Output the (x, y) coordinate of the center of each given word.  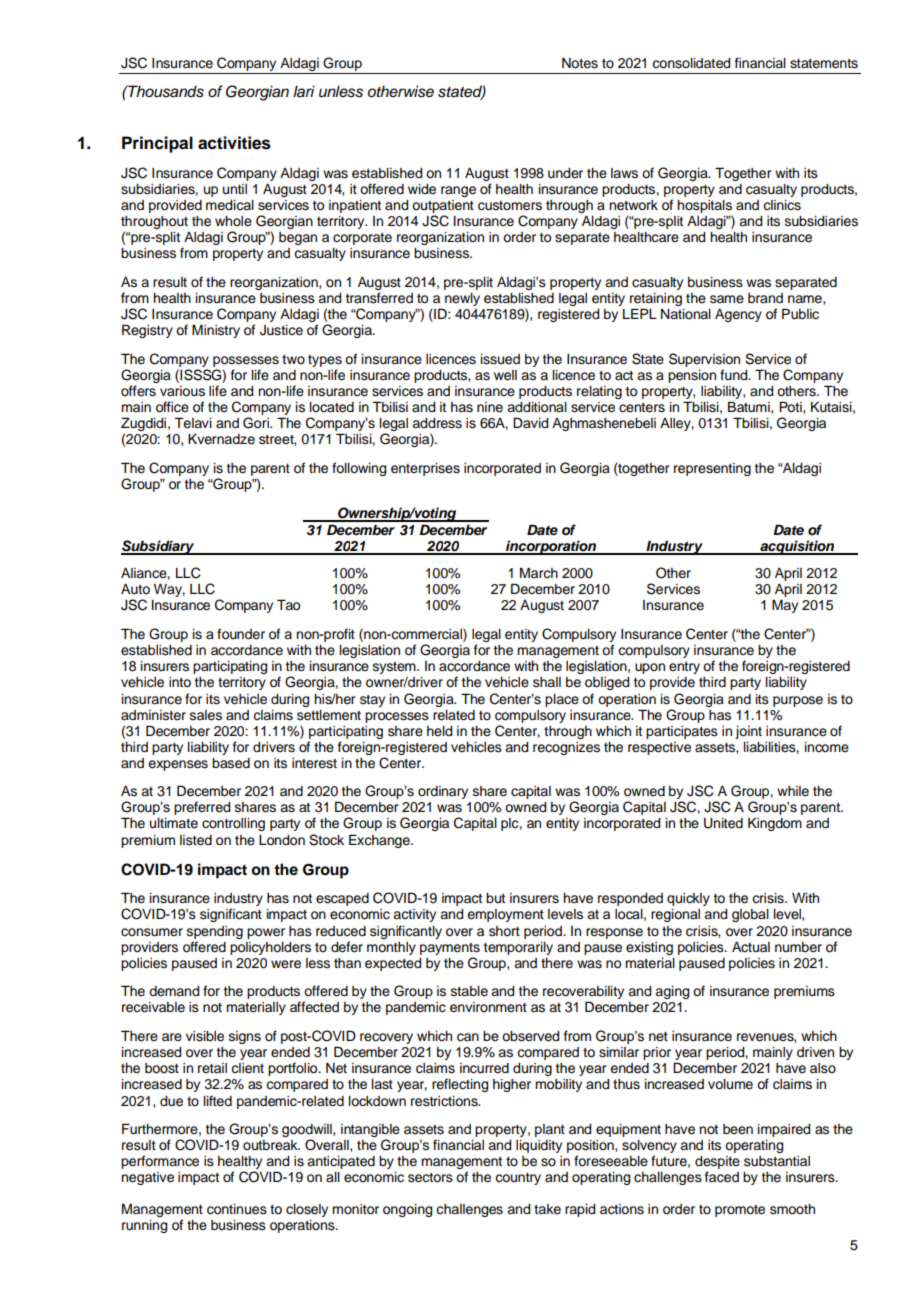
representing (712, 469)
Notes (580, 63)
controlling (233, 824)
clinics (782, 205)
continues (237, 1209)
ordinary (443, 792)
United (723, 823)
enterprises (425, 469)
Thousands (165, 91)
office (172, 407)
